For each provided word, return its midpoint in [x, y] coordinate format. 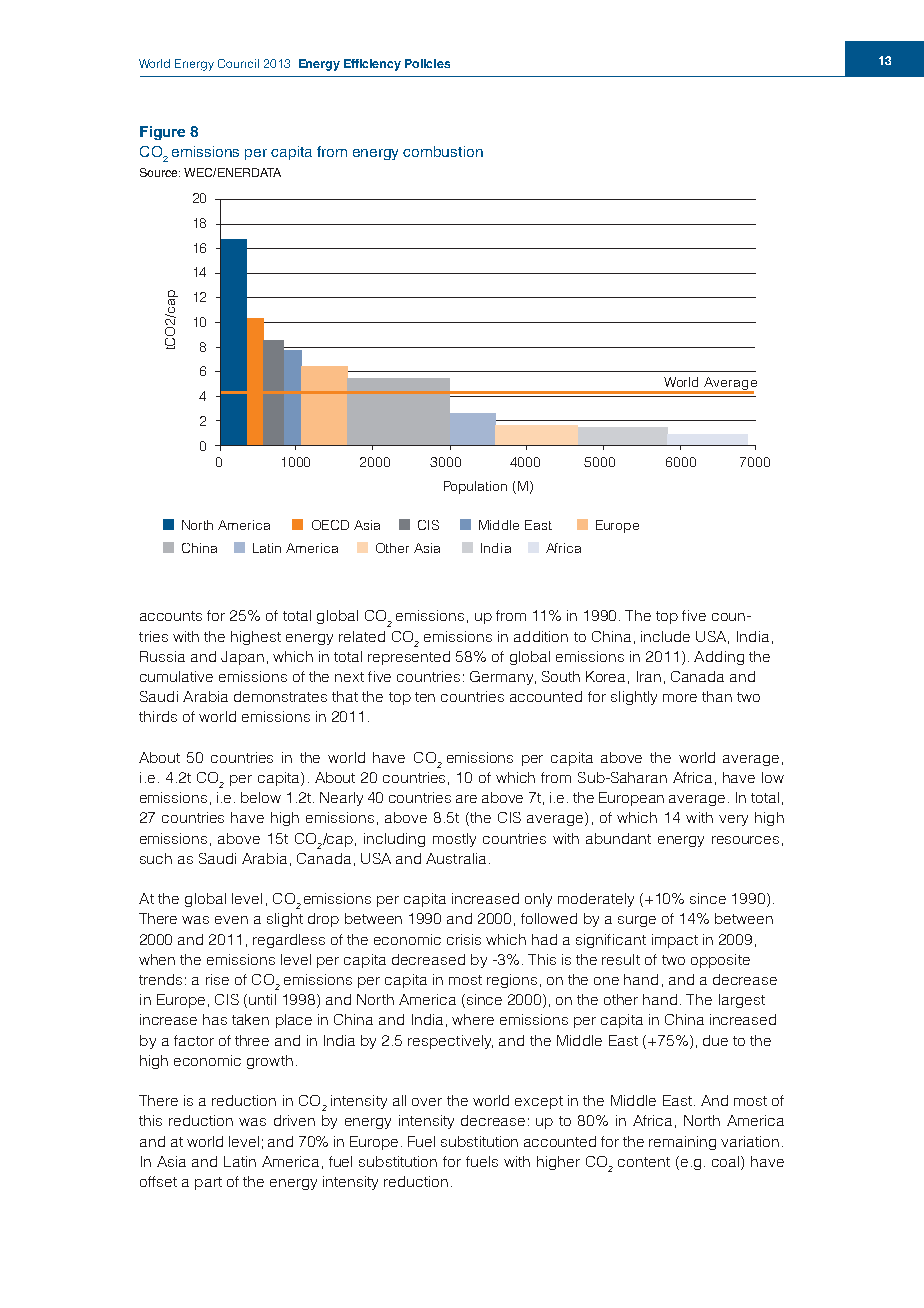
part [208, 1183]
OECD [330, 525]
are [466, 799]
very [733, 820]
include [665, 636]
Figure [162, 133]
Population [475, 487]
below [261, 797]
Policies [427, 63]
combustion [443, 151]
